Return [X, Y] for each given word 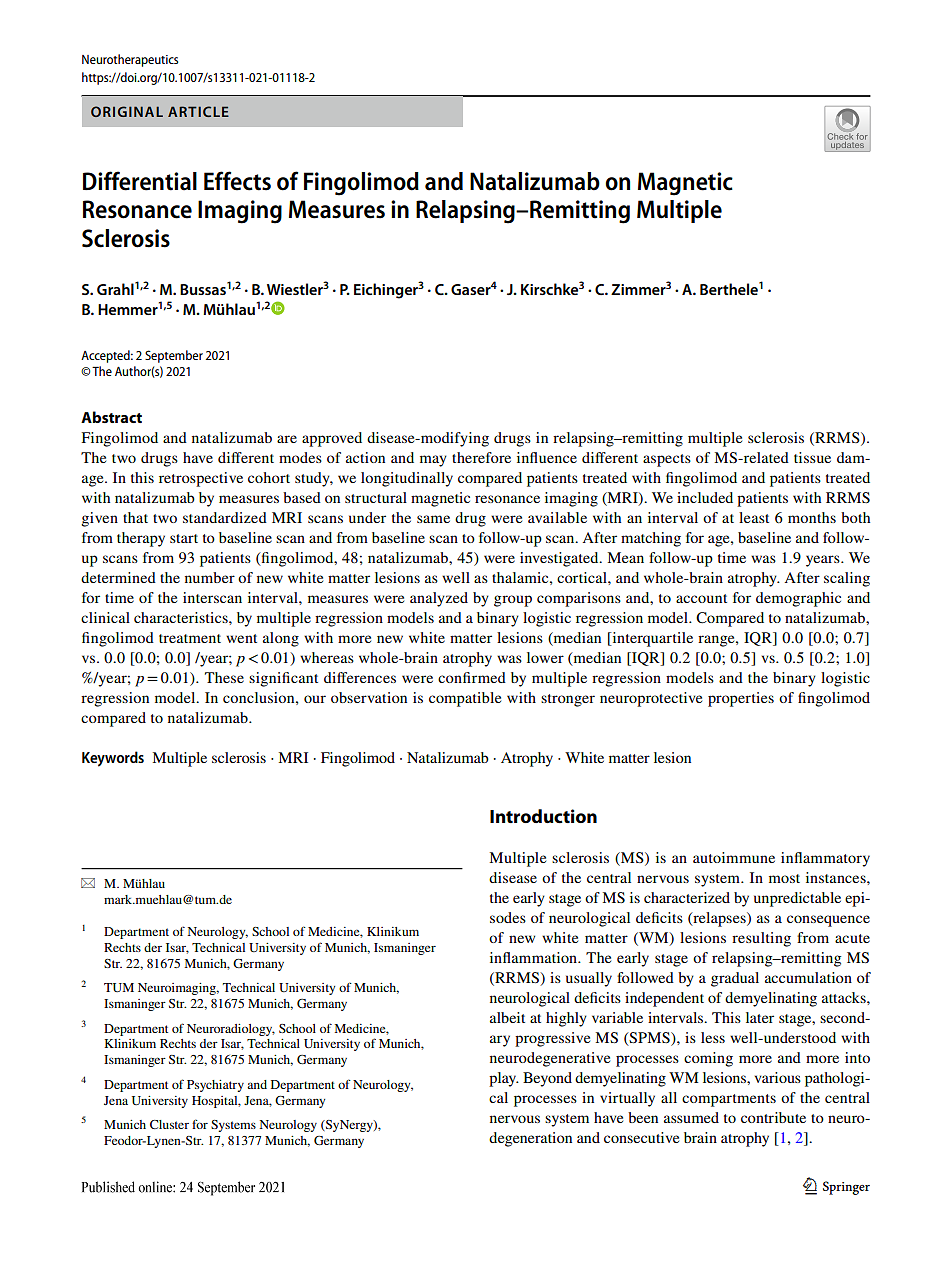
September [174, 356]
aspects [667, 460]
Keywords [113, 759]
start [184, 538]
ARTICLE [198, 111]
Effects [237, 181]
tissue [812, 457]
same [433, 519]
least [754, 517]
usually [589, 979]
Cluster [169, 1124]
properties [741, 699]
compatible [465, 699]
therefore [481, 457]
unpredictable [797, 899]
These [224, 677]
